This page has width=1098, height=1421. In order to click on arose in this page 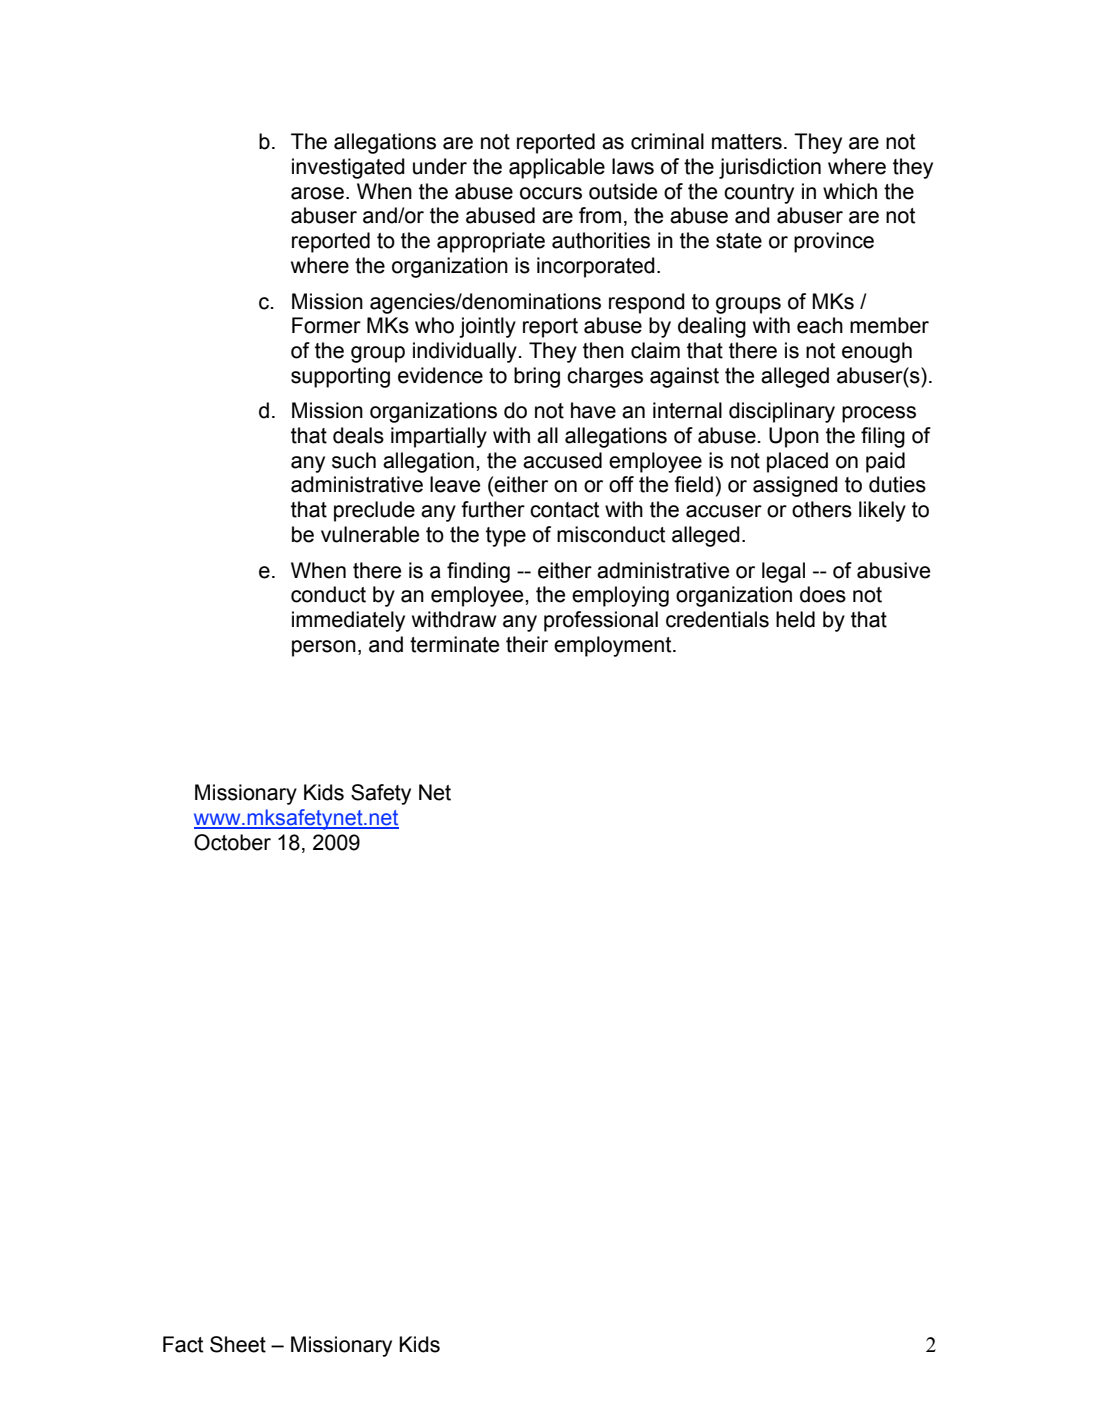, I will do `click(317, 193)`.
